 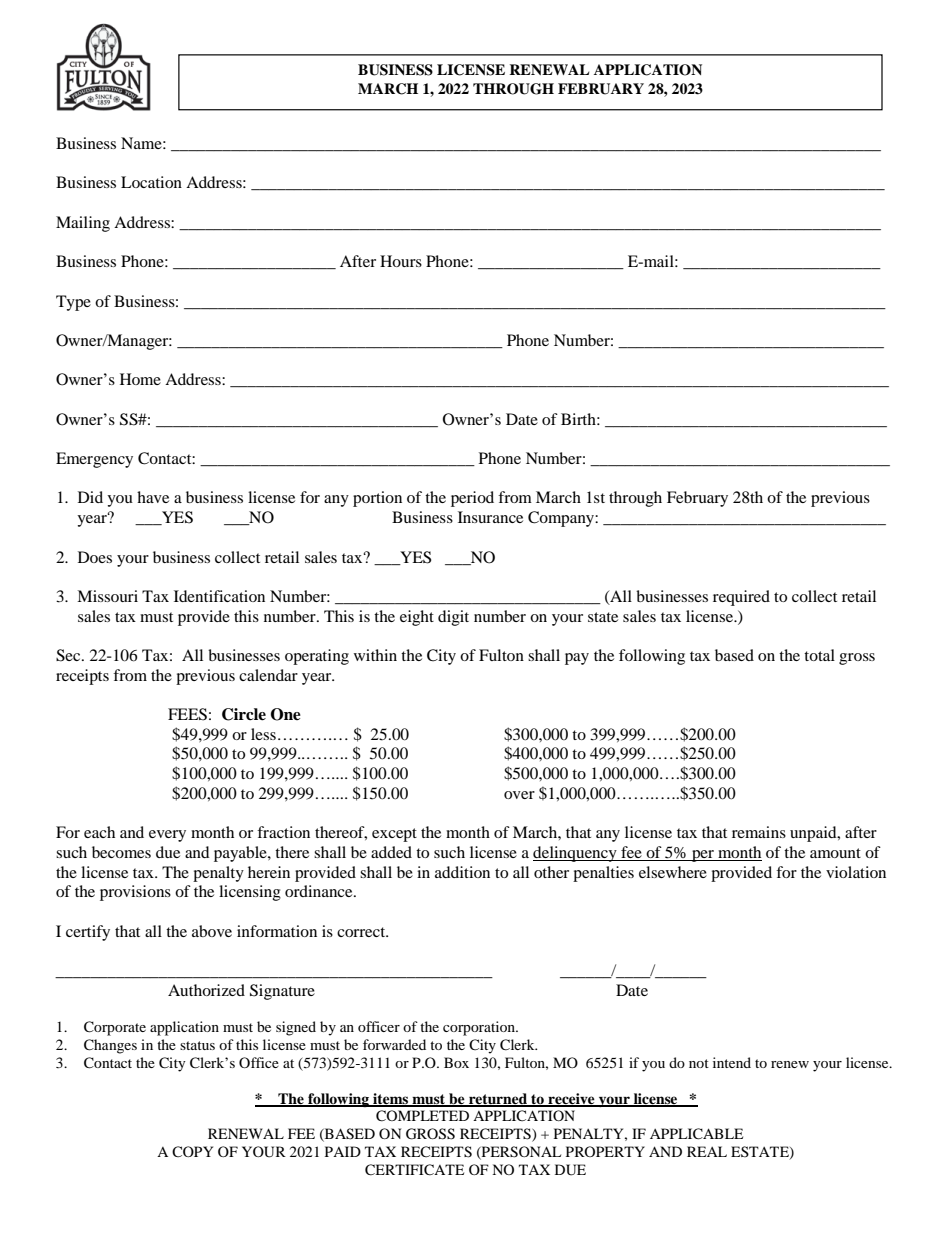 What do you see at coordinates (453, 618) in the document?
I see `digit` at bounding box center [453, 618].
